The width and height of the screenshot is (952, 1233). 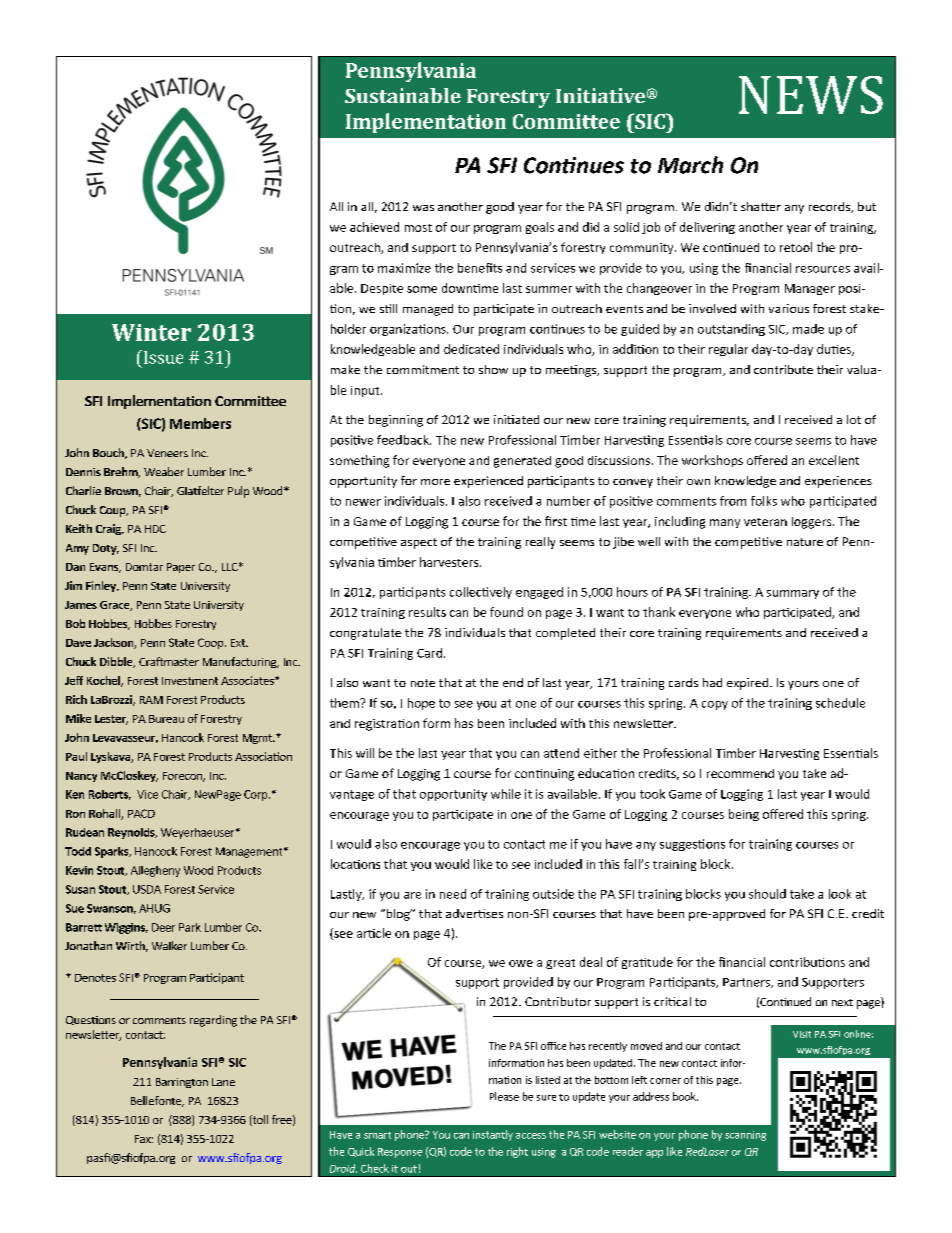 I want to click on instantly, so click(x=493, y=1135).
